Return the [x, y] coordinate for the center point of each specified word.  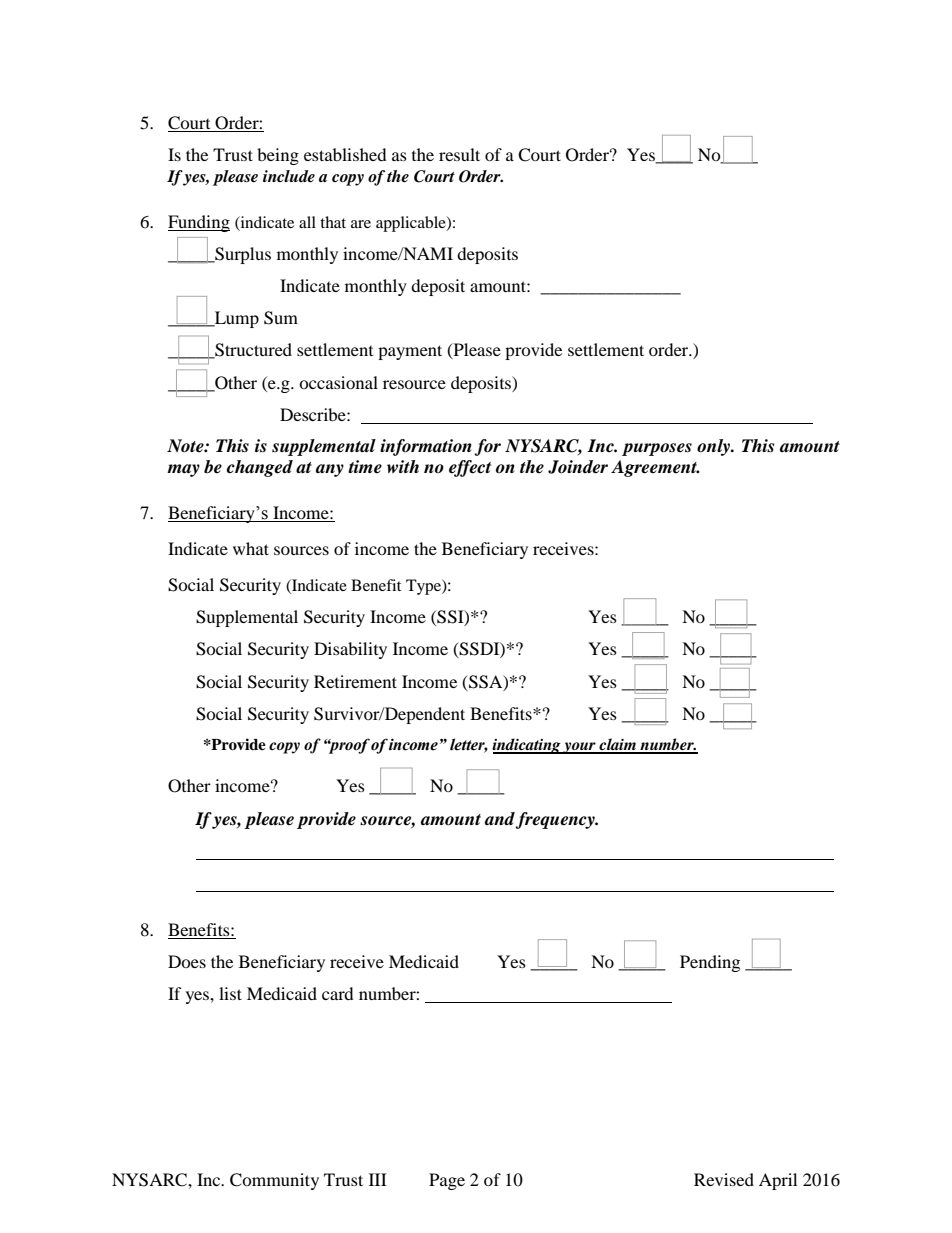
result [459, 154]
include [289, 176]
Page [447, 1181]
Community [274, 1181]
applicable [412, 224]
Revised [724, 1179]
